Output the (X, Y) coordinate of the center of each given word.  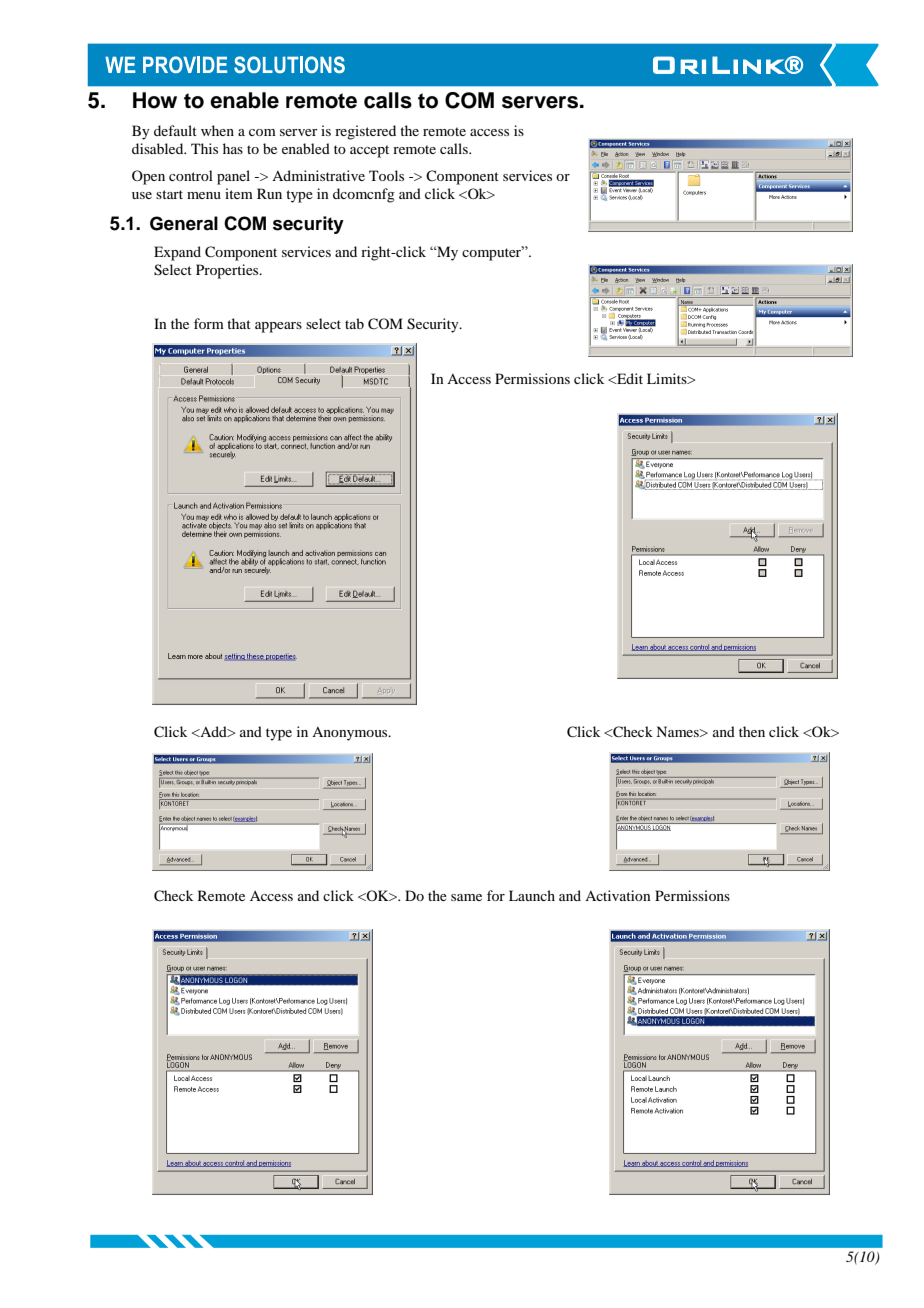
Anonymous (351, 734)
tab (354, 323)
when (217, 130)
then (752, 731)
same (466, 897)
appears (278, 327)
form (209, 323)
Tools (386, 175)
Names (678, 731)
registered (365, 132)
